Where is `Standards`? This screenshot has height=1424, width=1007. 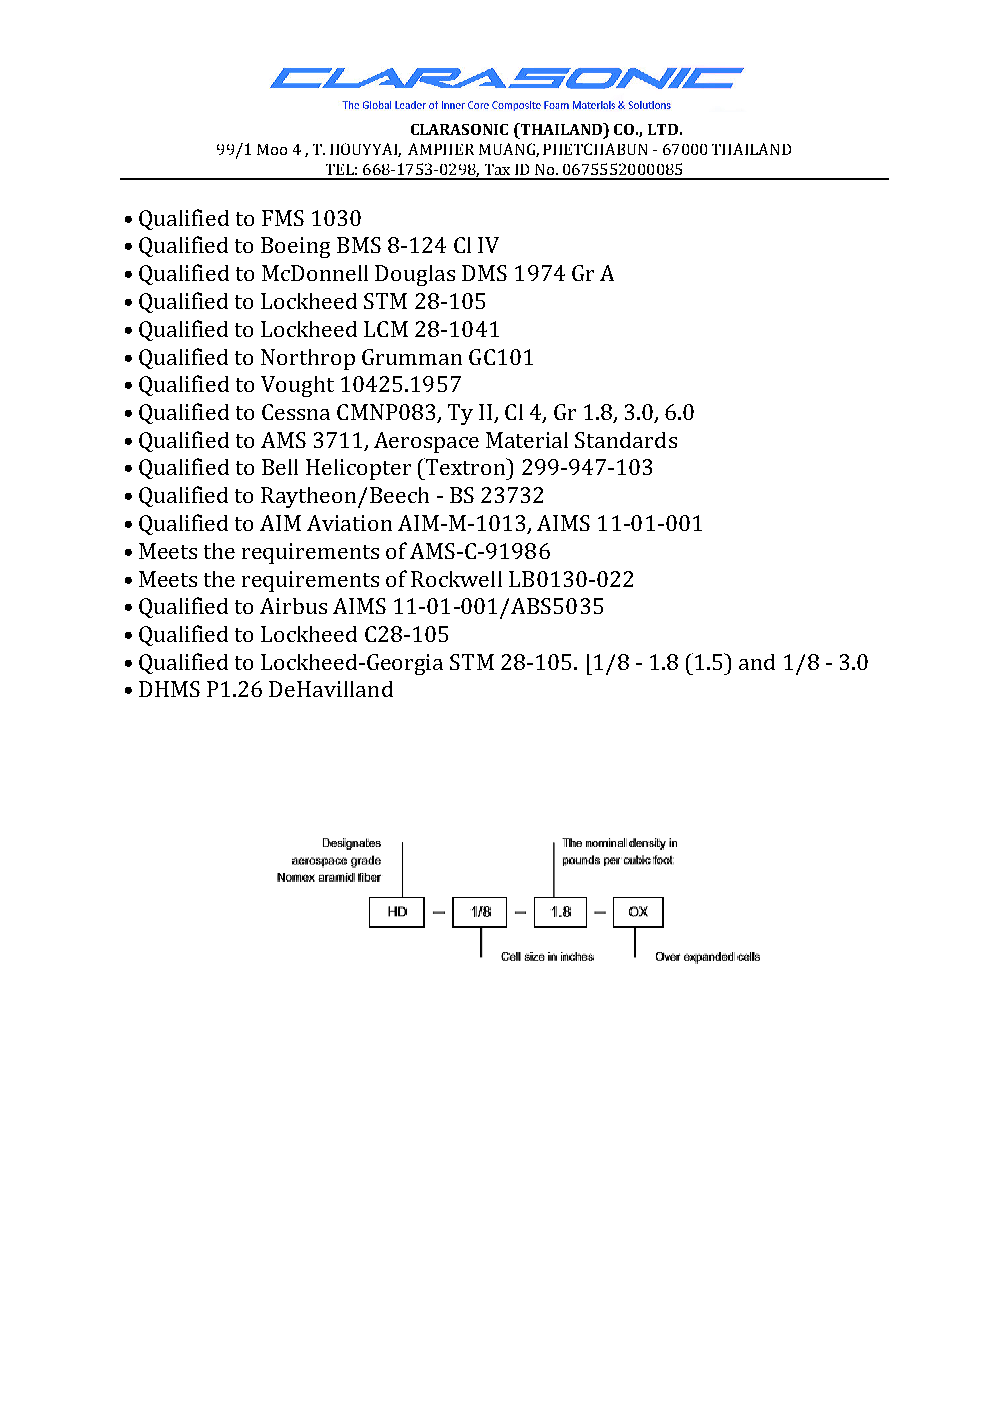 Standards is located at coordinates (626, 440).
